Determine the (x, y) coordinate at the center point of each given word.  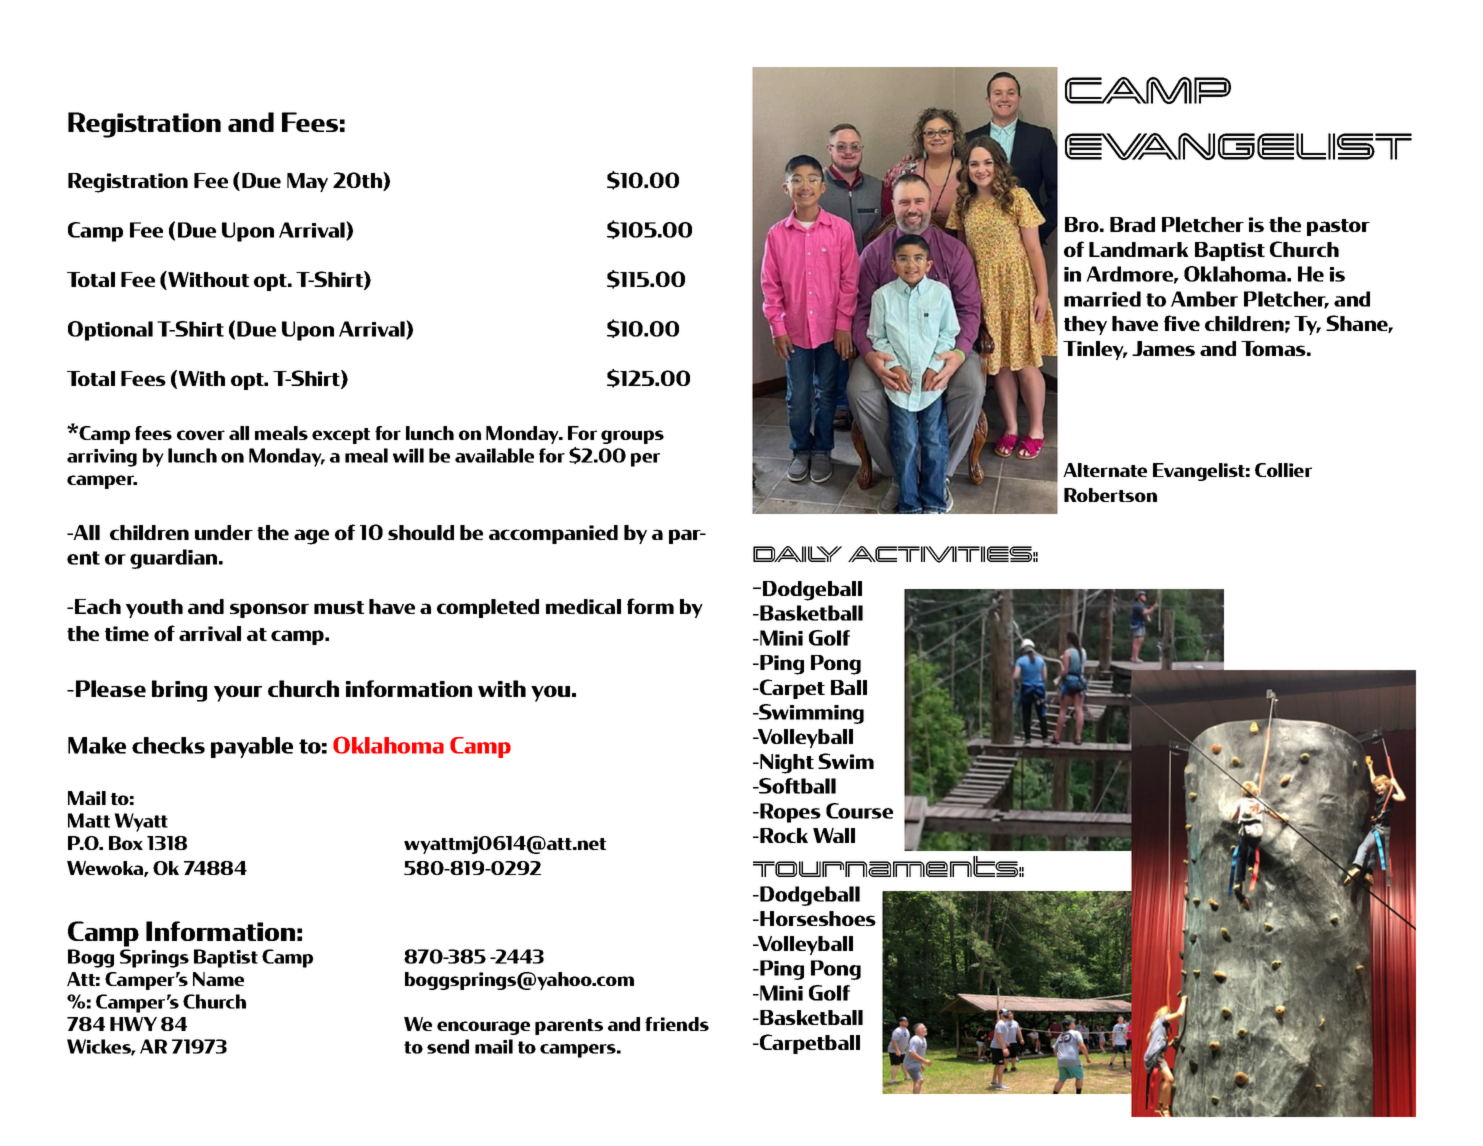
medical (583, 606)
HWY (133, 1024)
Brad (1132, 224)
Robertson (1110, 495)
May (307, 182)
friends (677, 1024)
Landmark (1139, 249)
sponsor (269, 610)
